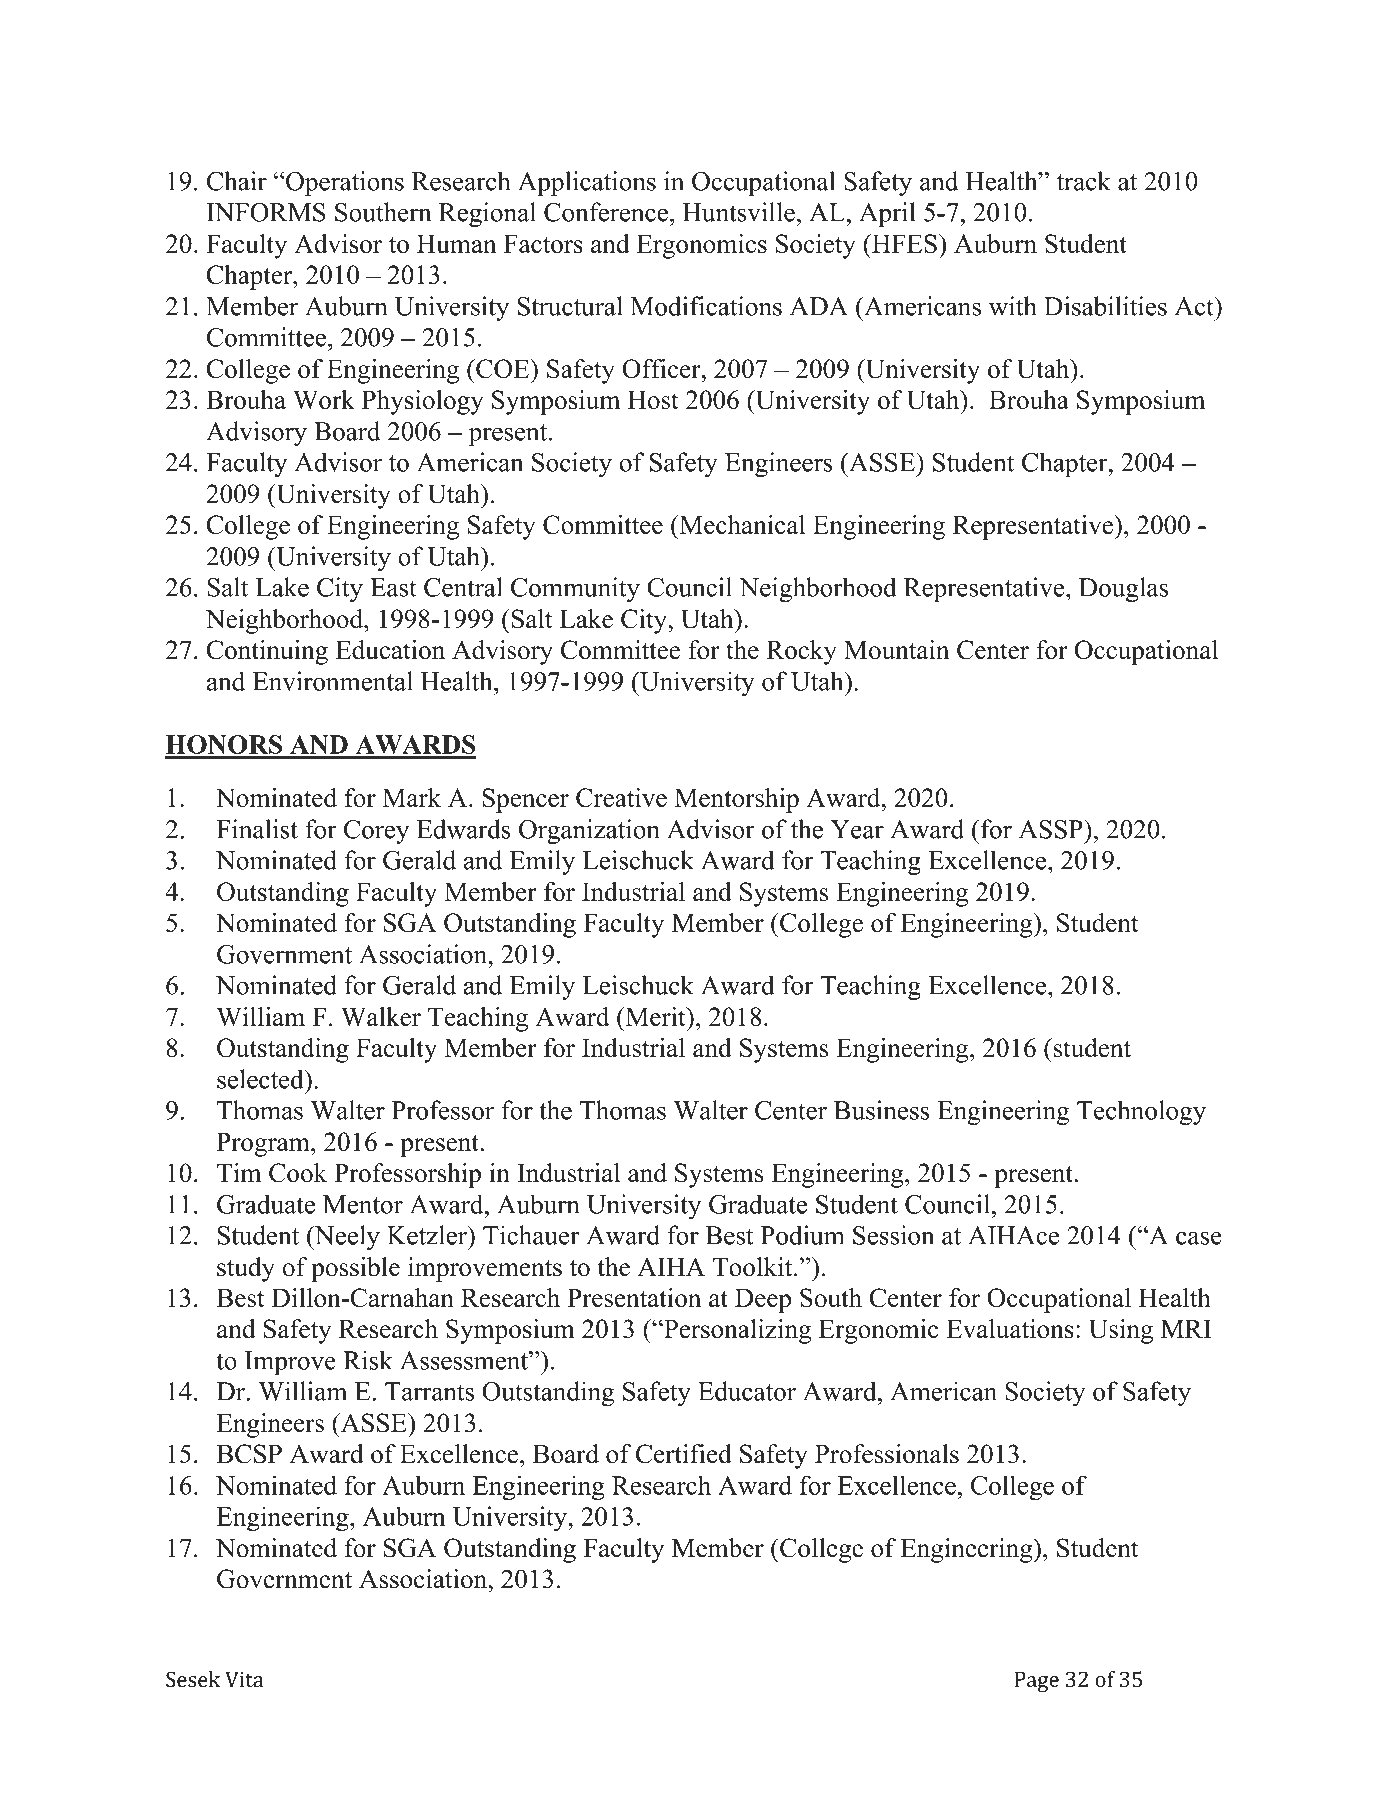 The width and height of the screenshot is (1386, 1794). Describe the element at coordinates (355, 1269) in the screenshot. I see `possible` at that location.
